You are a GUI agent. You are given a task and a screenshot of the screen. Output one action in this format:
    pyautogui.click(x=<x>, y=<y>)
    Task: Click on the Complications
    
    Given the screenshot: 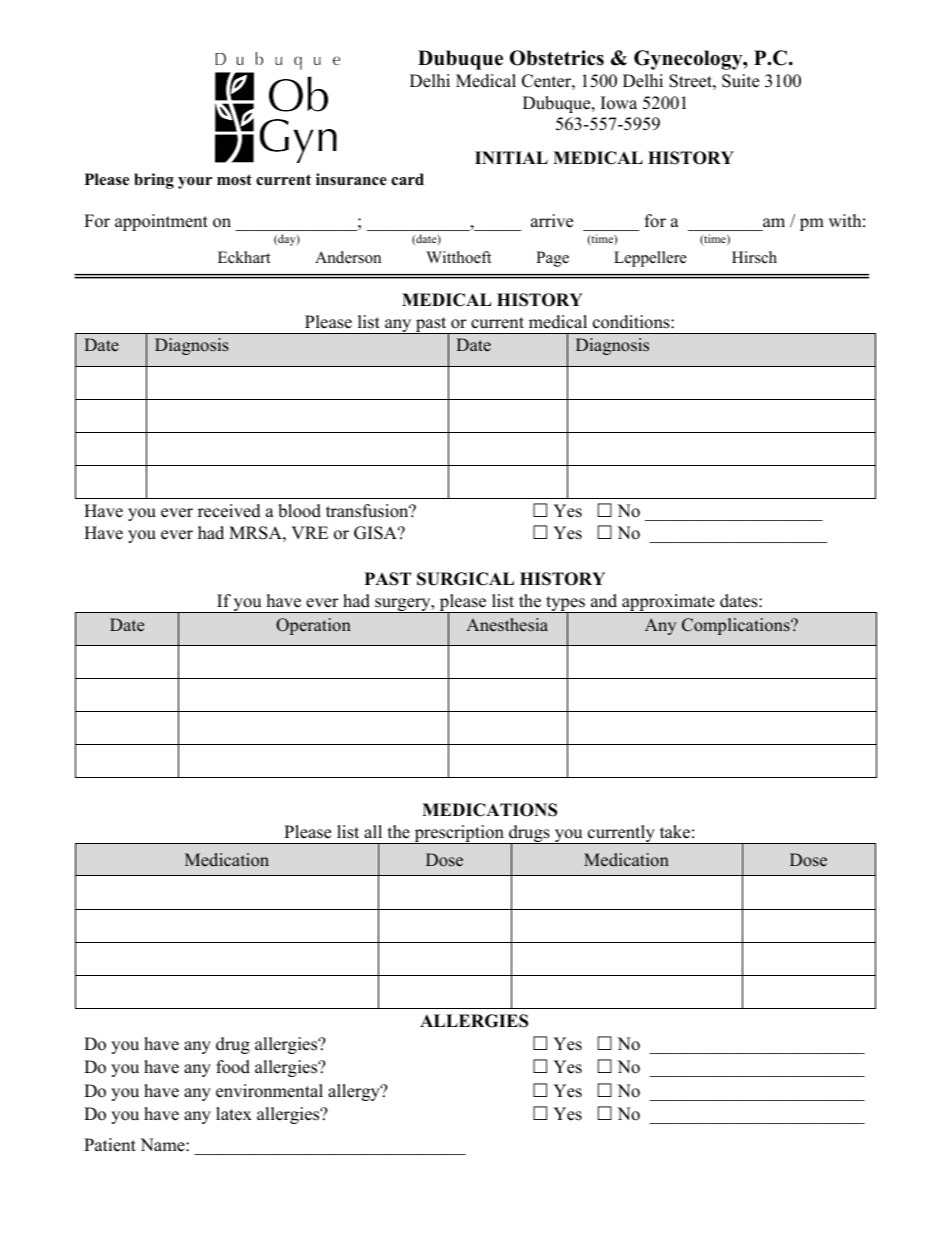 What is the action you would take?
    pyautogui.click(x=737, y=626)
